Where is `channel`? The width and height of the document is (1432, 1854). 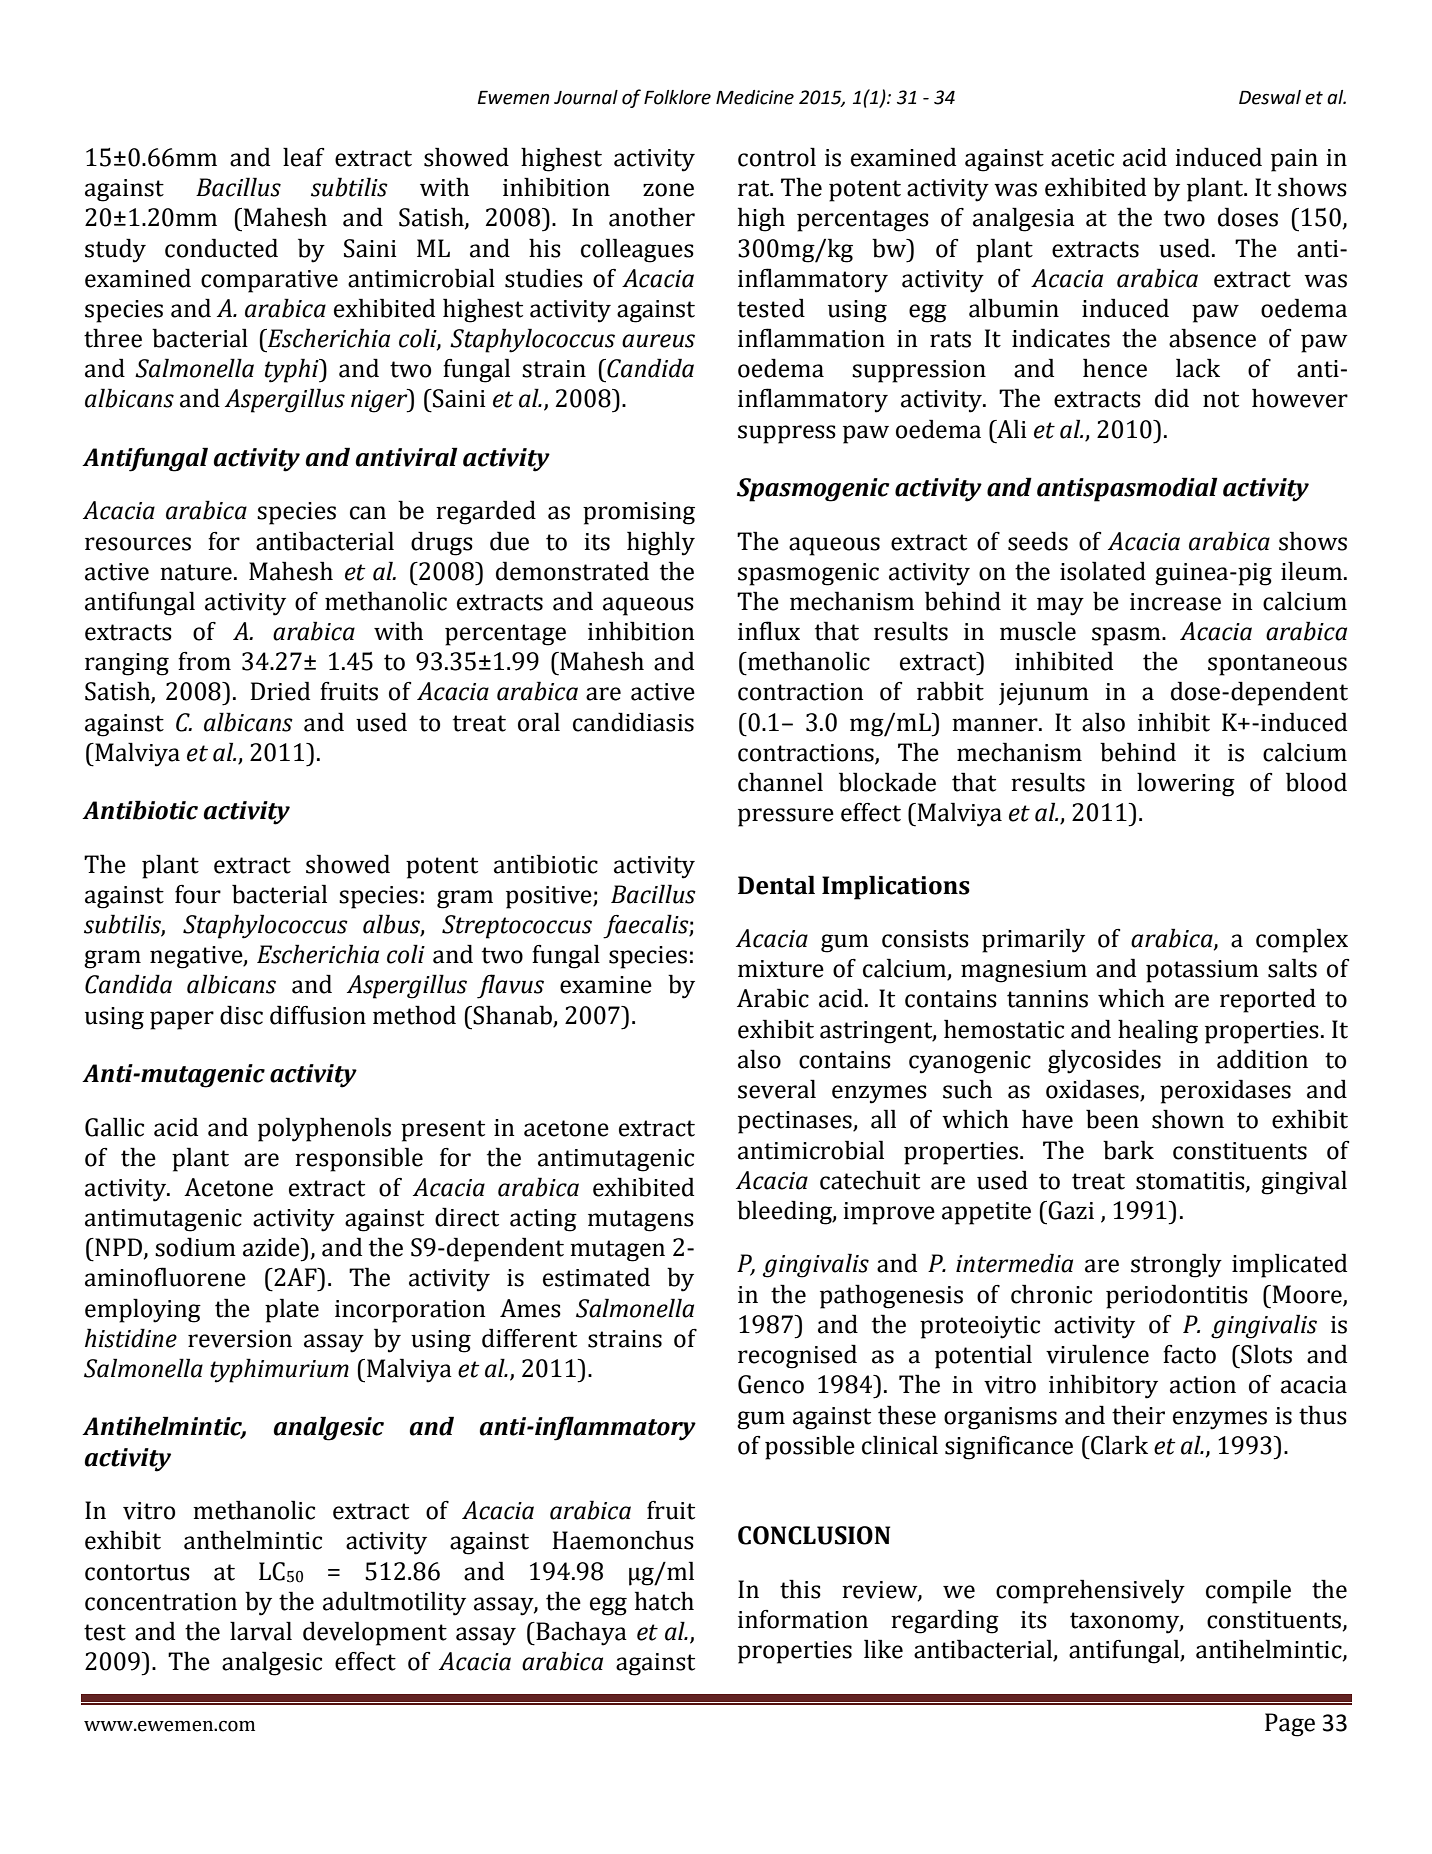 channel is located at coordinates (780, 782).
